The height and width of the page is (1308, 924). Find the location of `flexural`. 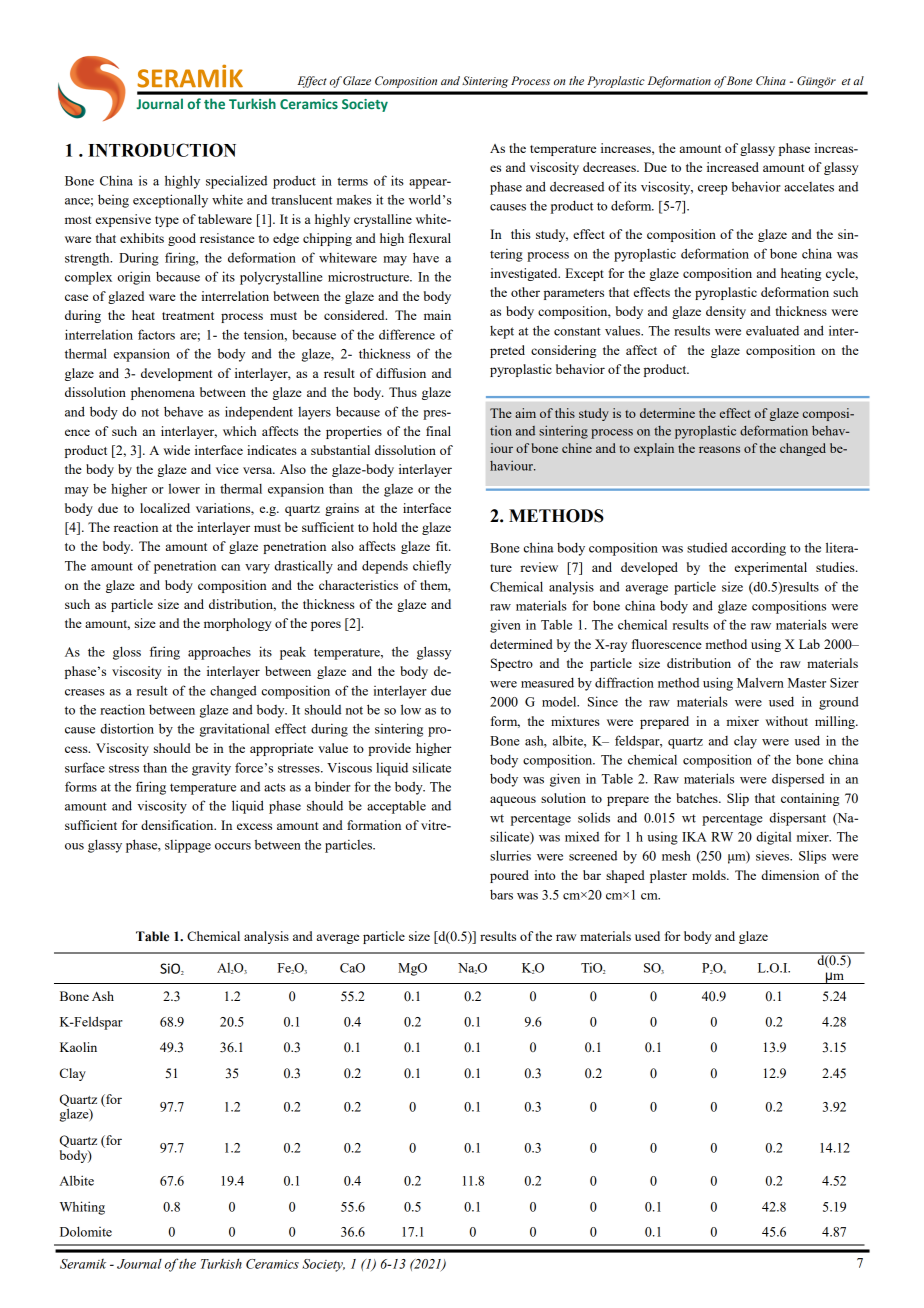

flexural is located at coordinates (430, 238).
